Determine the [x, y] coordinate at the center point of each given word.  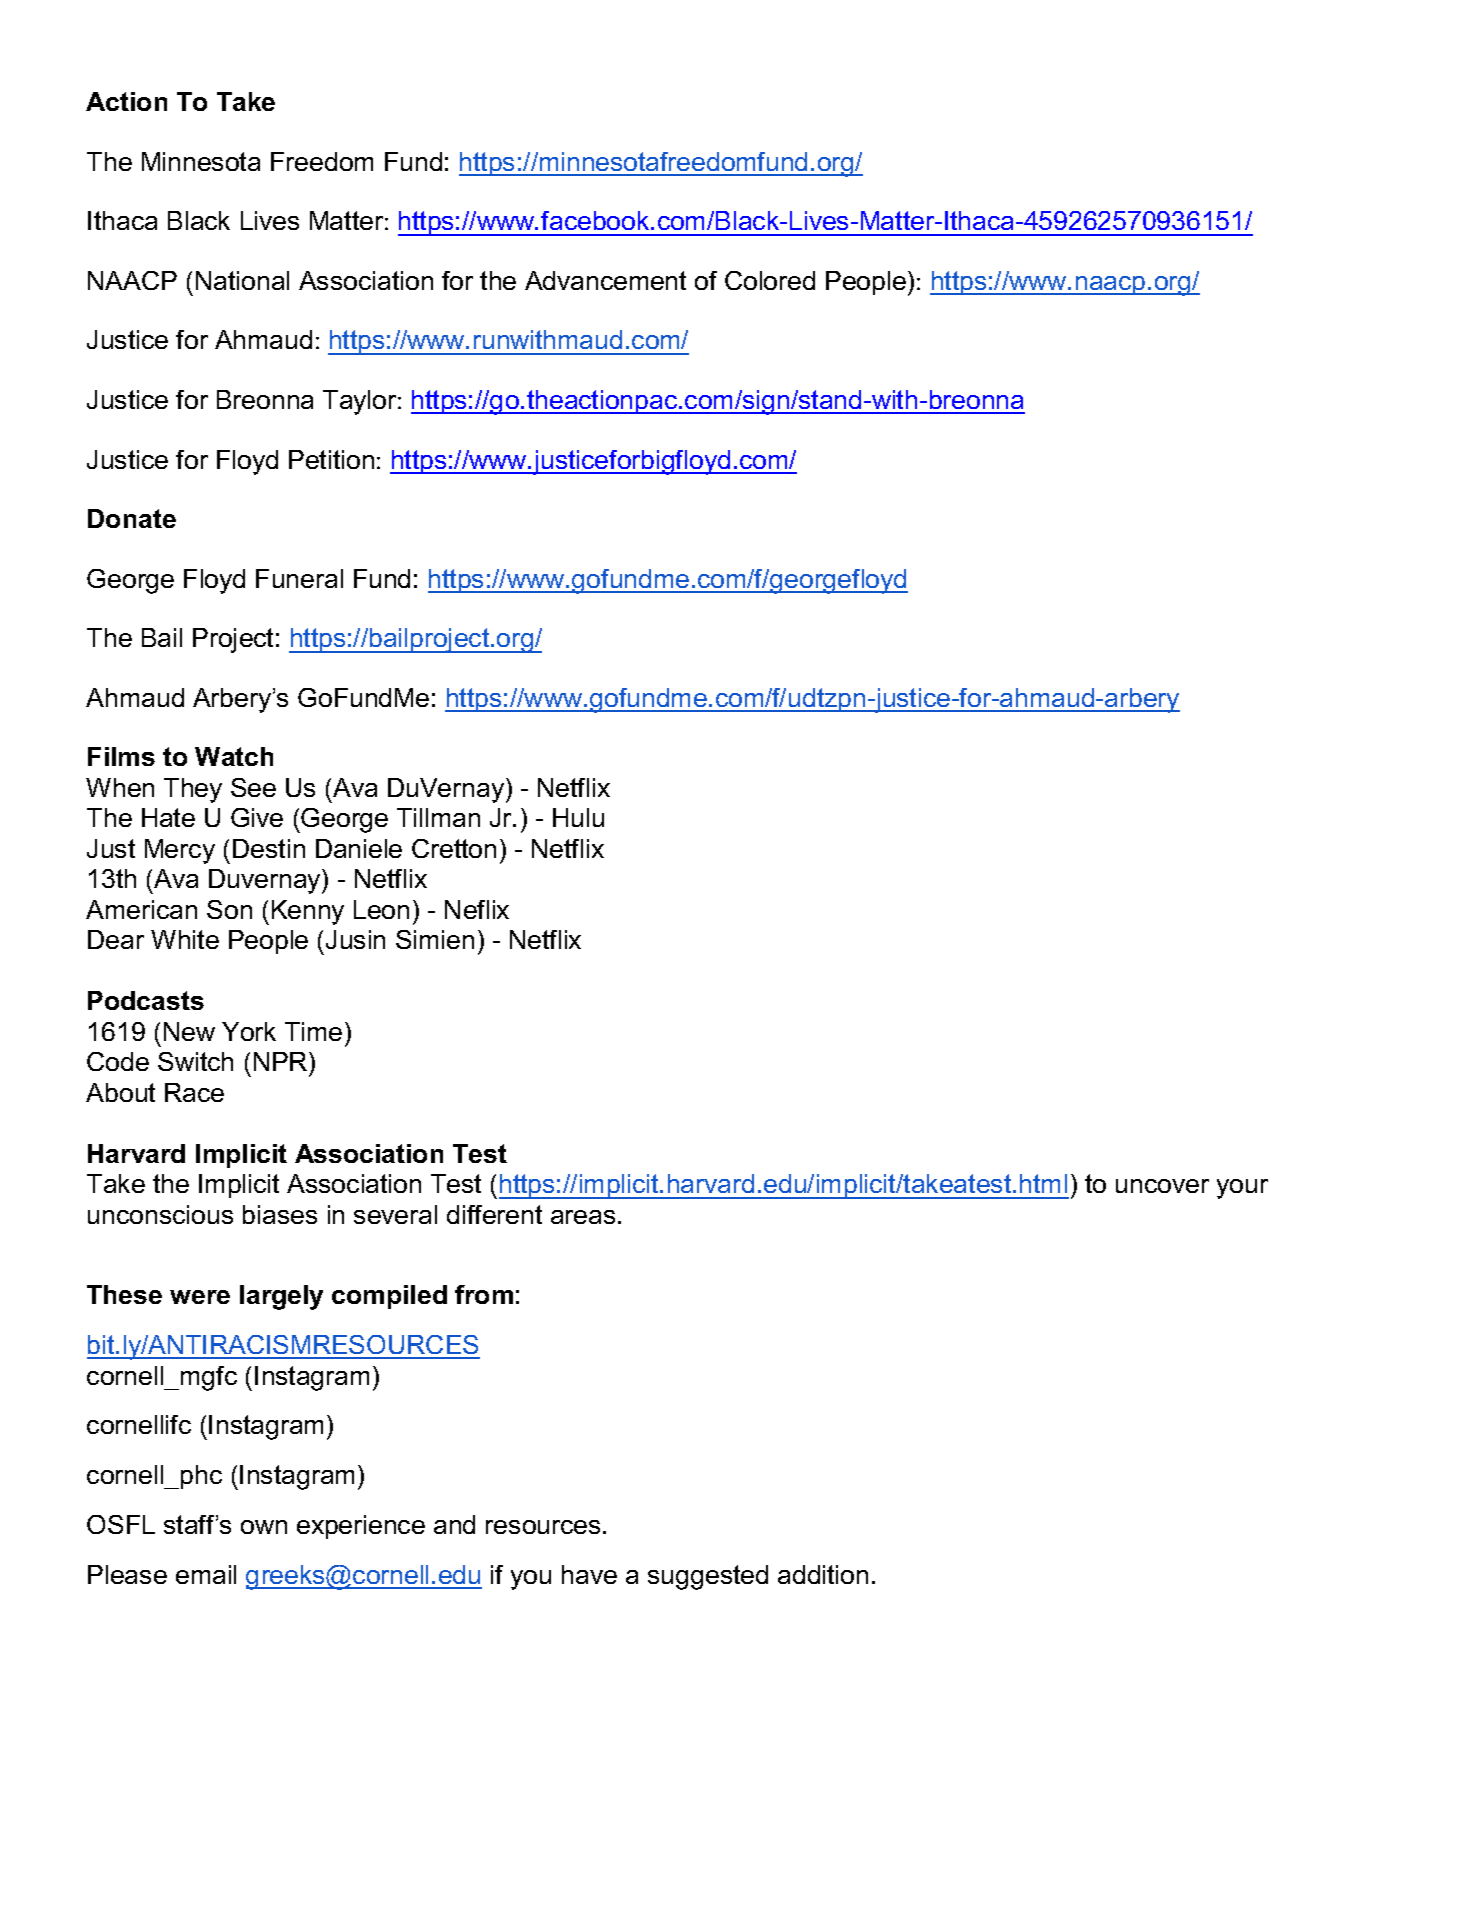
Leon [381, 909]
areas [583, 1217]
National [242, 280]
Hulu [578, 817]
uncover [1162, 1186]
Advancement [605, 280]
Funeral [299, 578]
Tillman [438, 817]
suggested [708, 1577]
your [1242, 1189]
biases [280, 1214]
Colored [770, 280]
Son [229, 909]
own [264, 1527]
